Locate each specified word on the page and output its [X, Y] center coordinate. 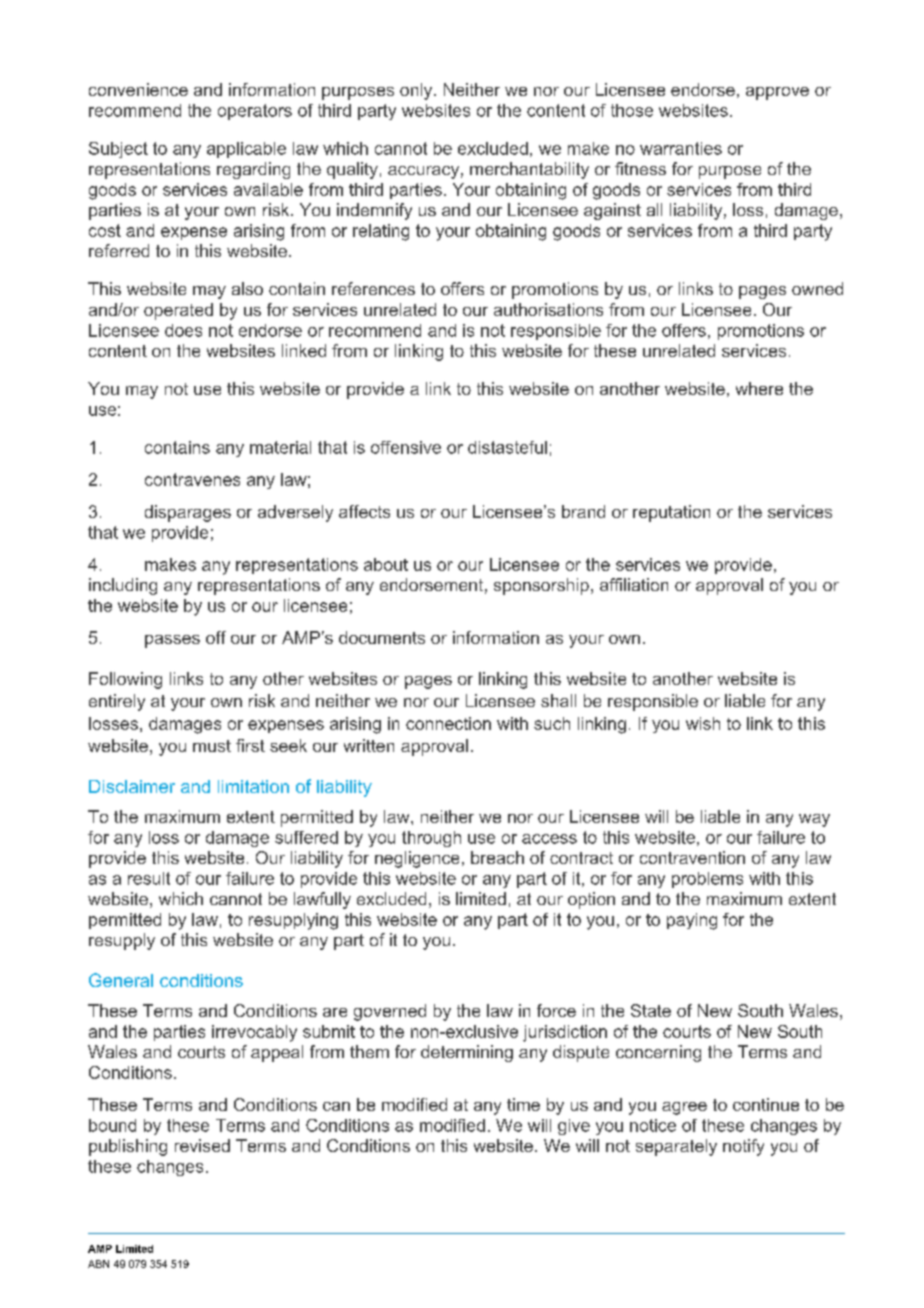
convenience [138, 89]
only [417, 91]
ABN [98, 1264]
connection [448, 723]
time [523, 1104]
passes [172, 641]
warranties [681, 148]
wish [703, 723]
